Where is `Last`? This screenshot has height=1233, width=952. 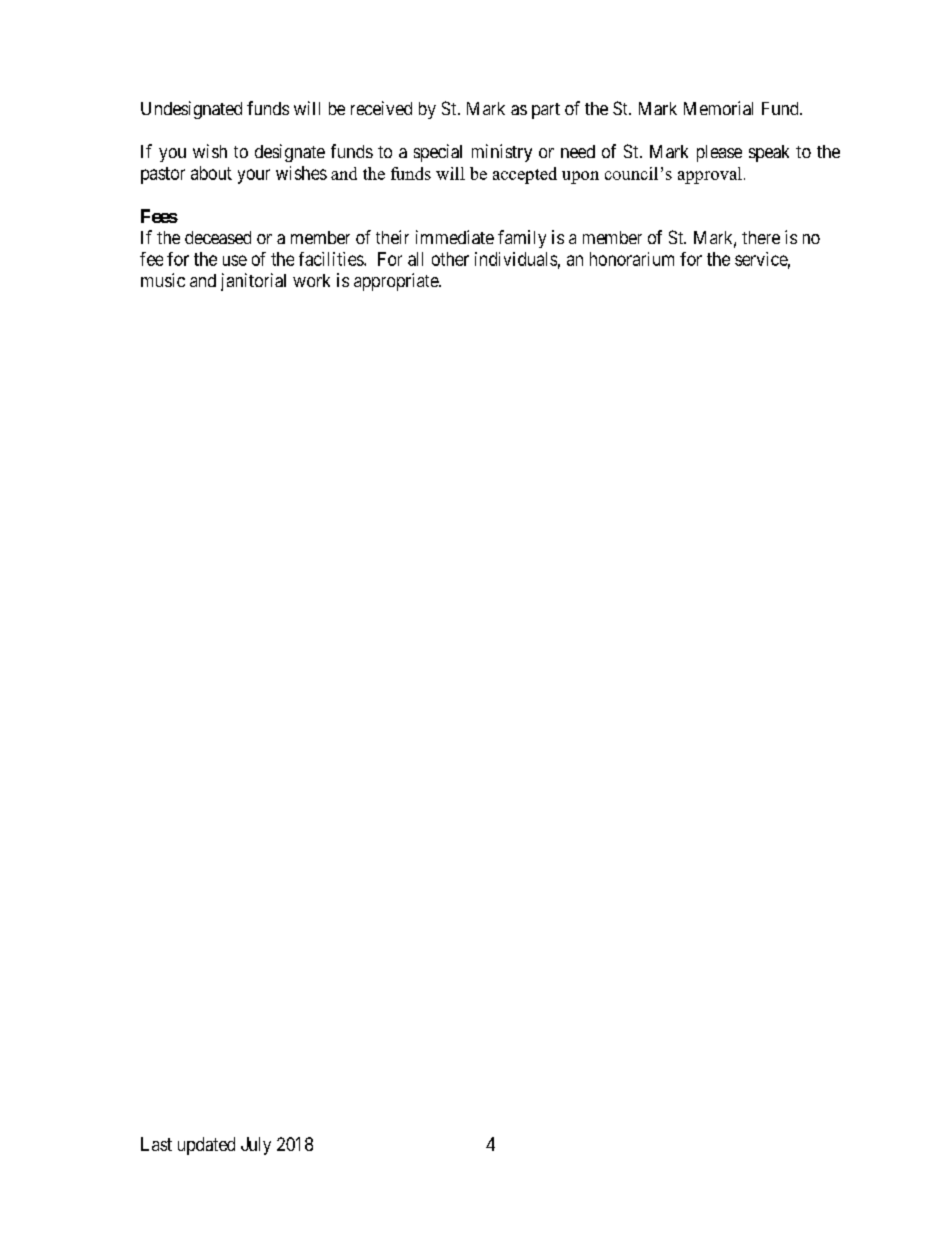 Last is located at coordinates (156, 1144).
